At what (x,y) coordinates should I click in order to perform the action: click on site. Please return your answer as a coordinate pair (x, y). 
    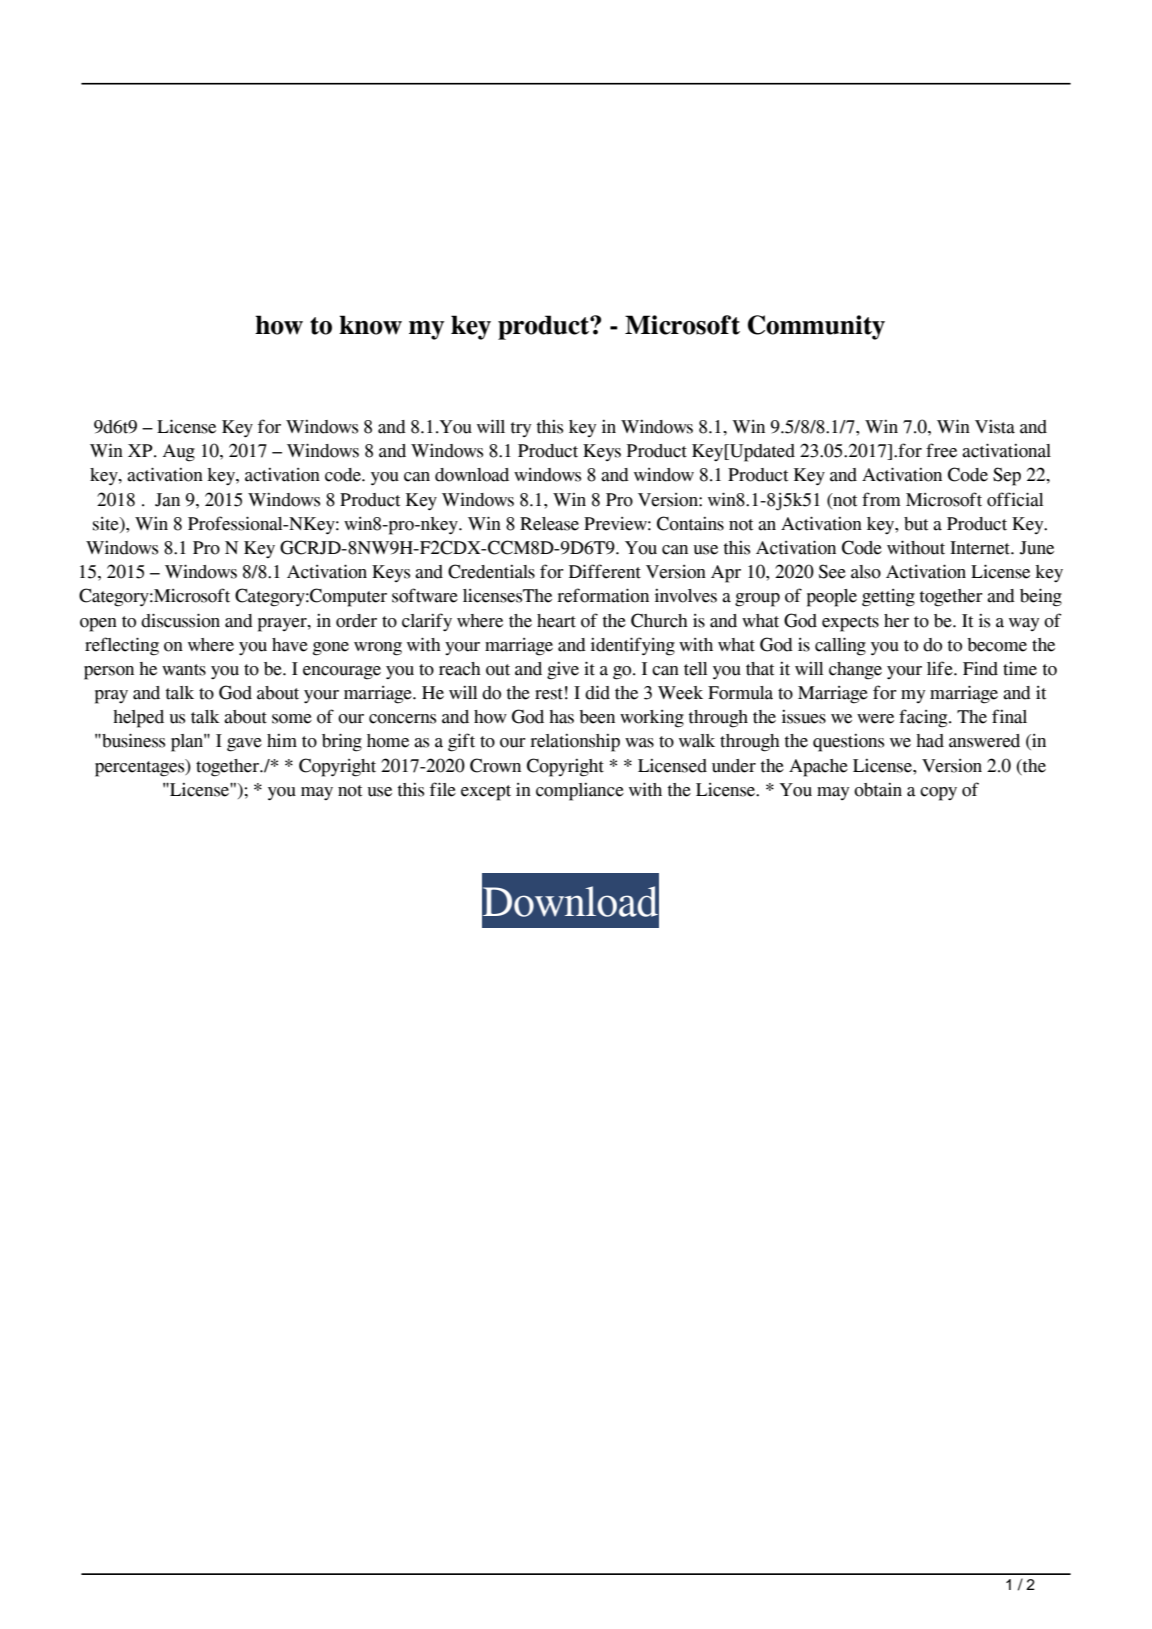
    Looking at the image, I should click on (107, 524).
